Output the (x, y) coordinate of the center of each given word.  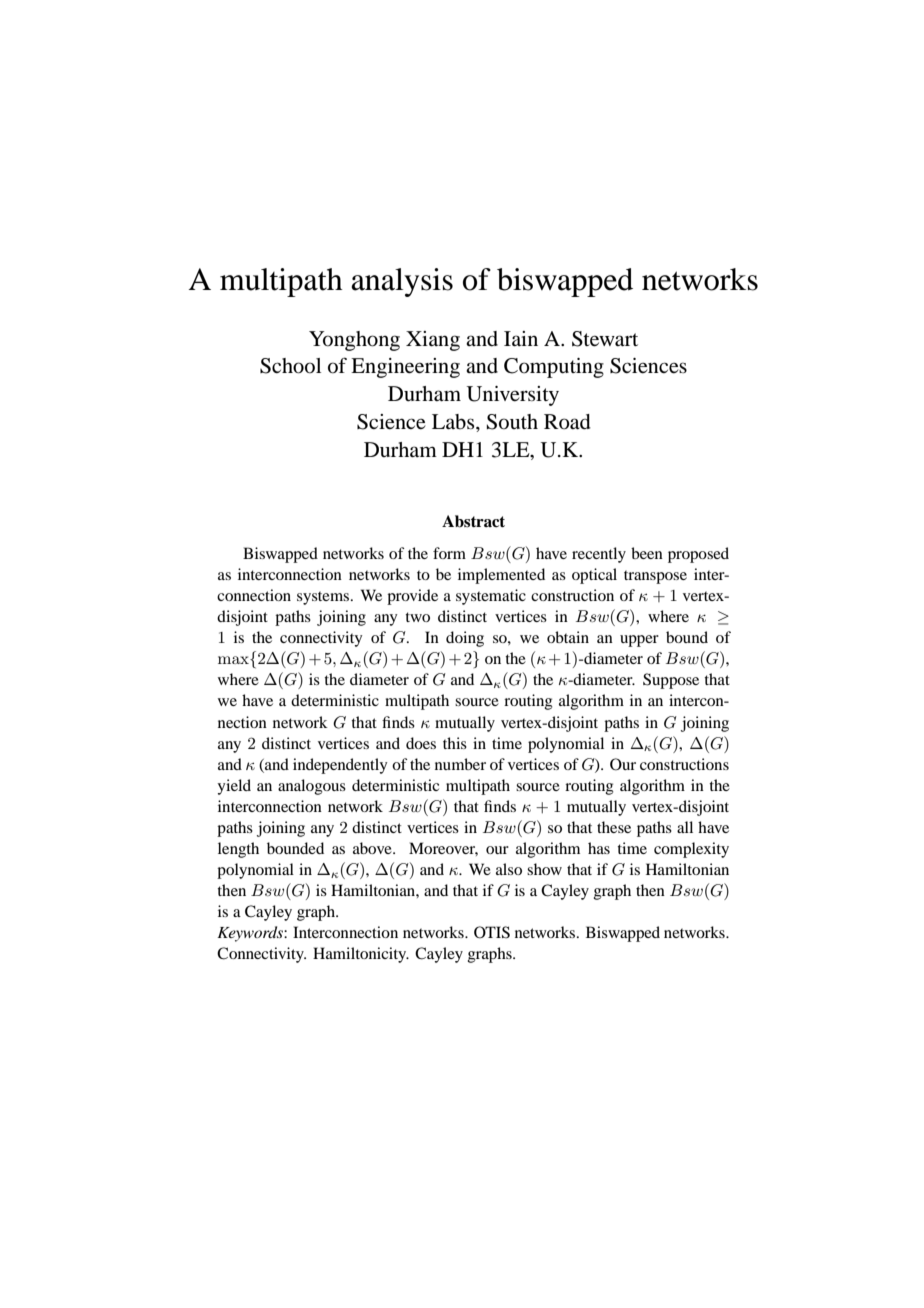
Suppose (671, 681)
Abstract (473, 521)
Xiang (433, 341)
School (290, 366)
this (455, 743)
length (238, 850)
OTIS (492, 932)
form (449, 553)
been (647, 553)
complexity (691, 850)
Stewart (605, 339)
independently (340, 766)
